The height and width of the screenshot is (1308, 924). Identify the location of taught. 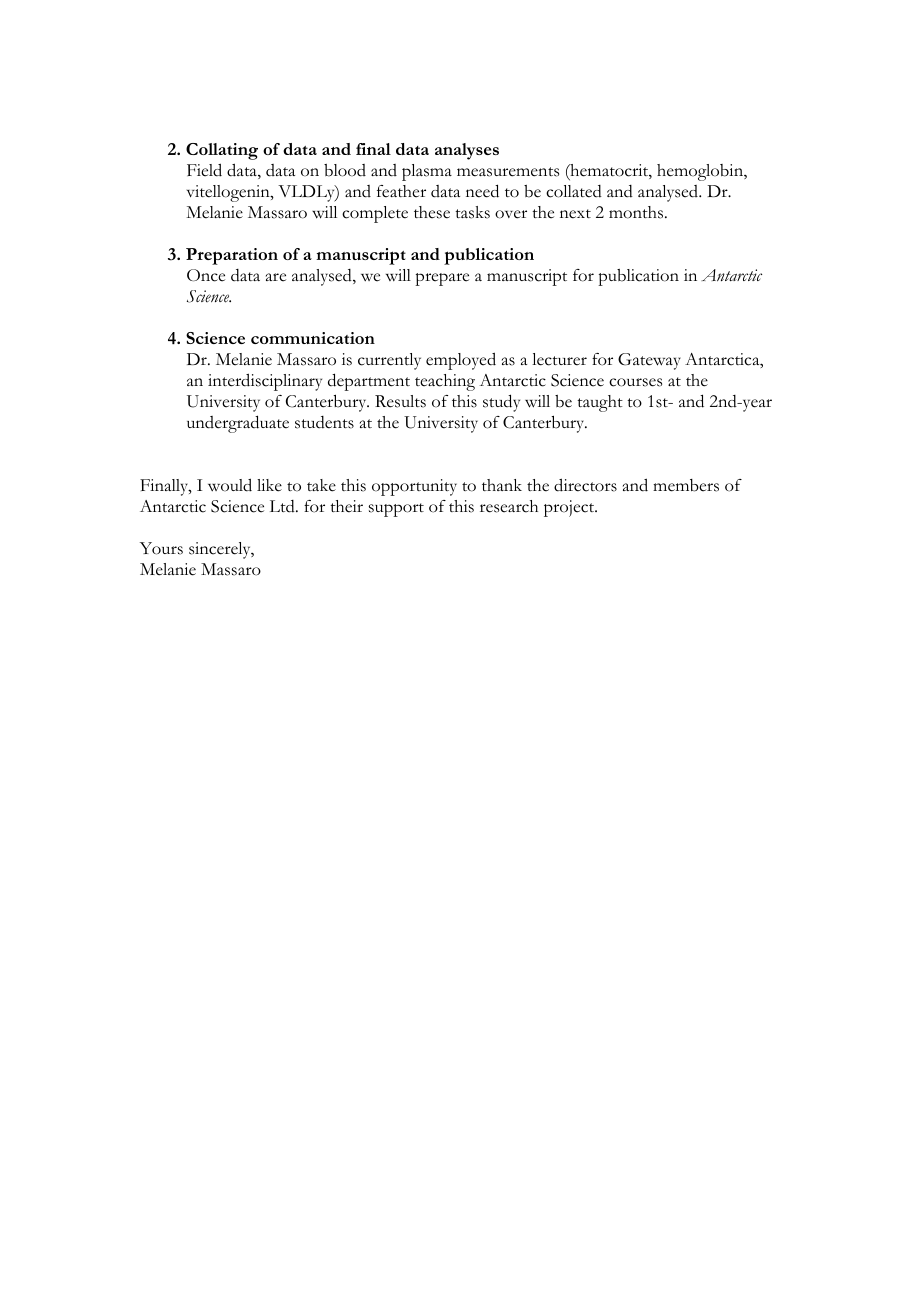
(600, 403).
